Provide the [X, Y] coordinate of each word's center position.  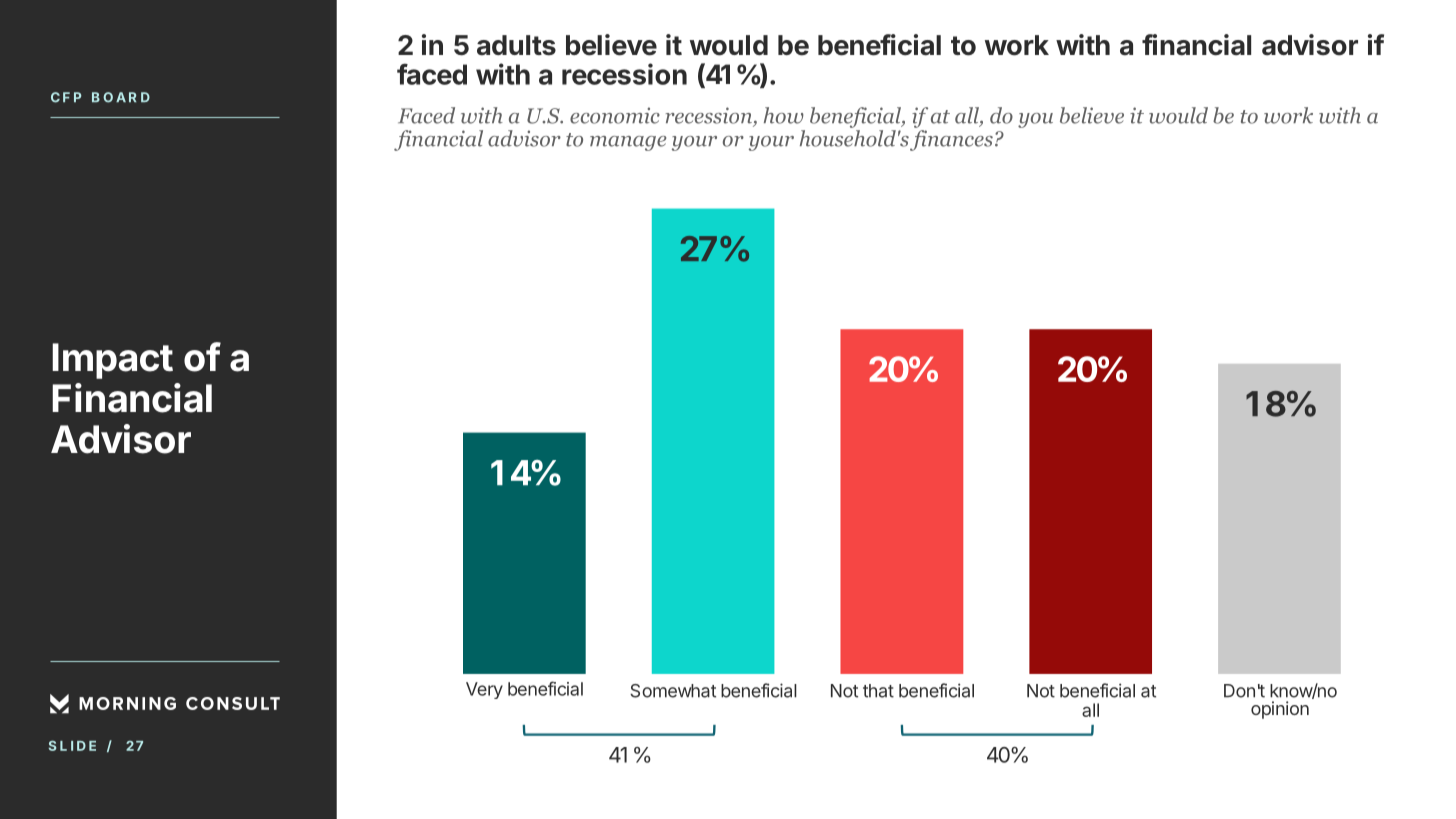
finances [951, 140]
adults [516, 45]
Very [484, 690]
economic [615, 115]
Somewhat [673, 691]
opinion [1280, 710]
